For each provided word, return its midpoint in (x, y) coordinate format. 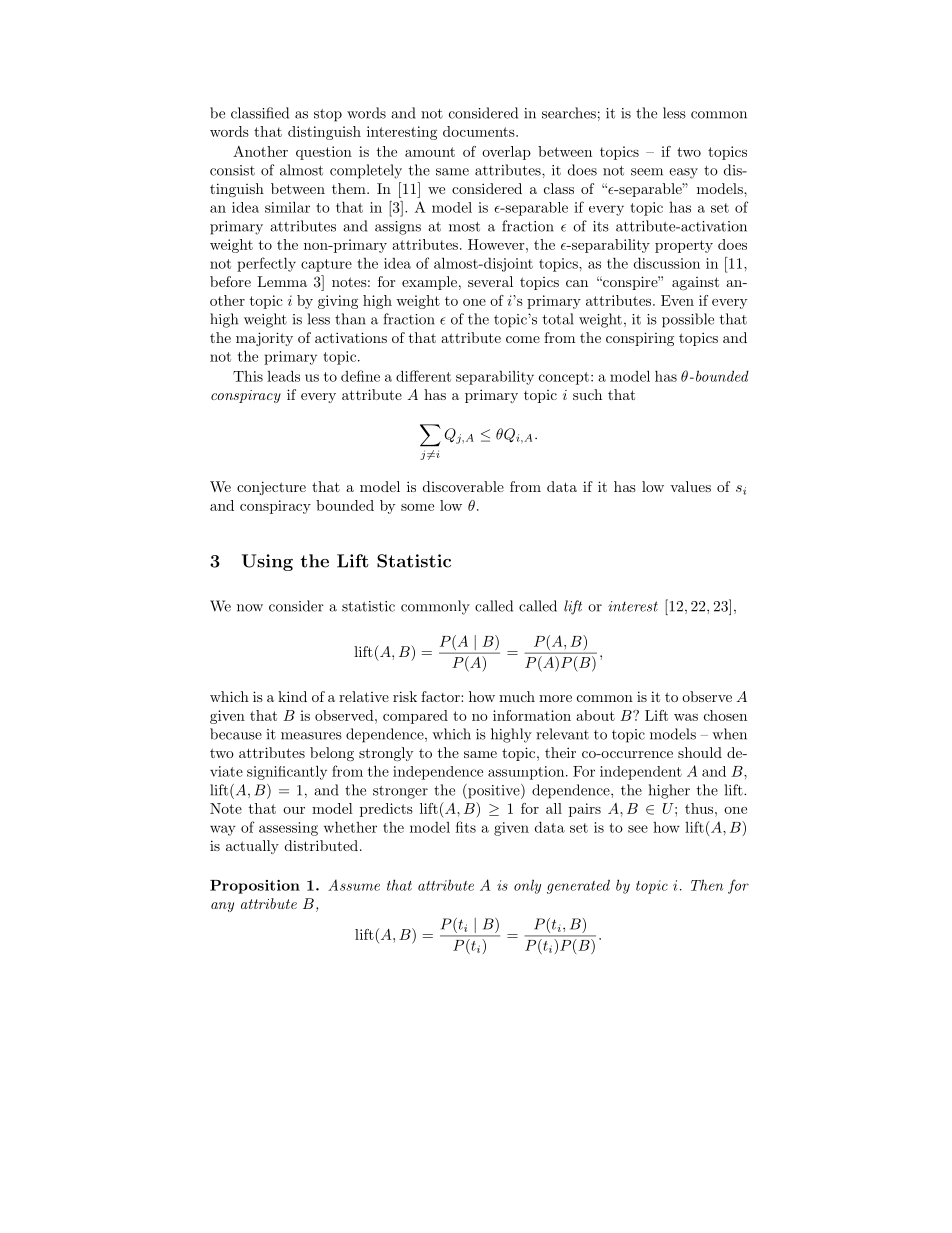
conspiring (640, 339)
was (686, 717)
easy (683, 173)
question (324, 153)
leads (283, 376)
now (250, 608)
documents (480, 131)
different (423, 376)
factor (441, 696)
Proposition (255, 887)
